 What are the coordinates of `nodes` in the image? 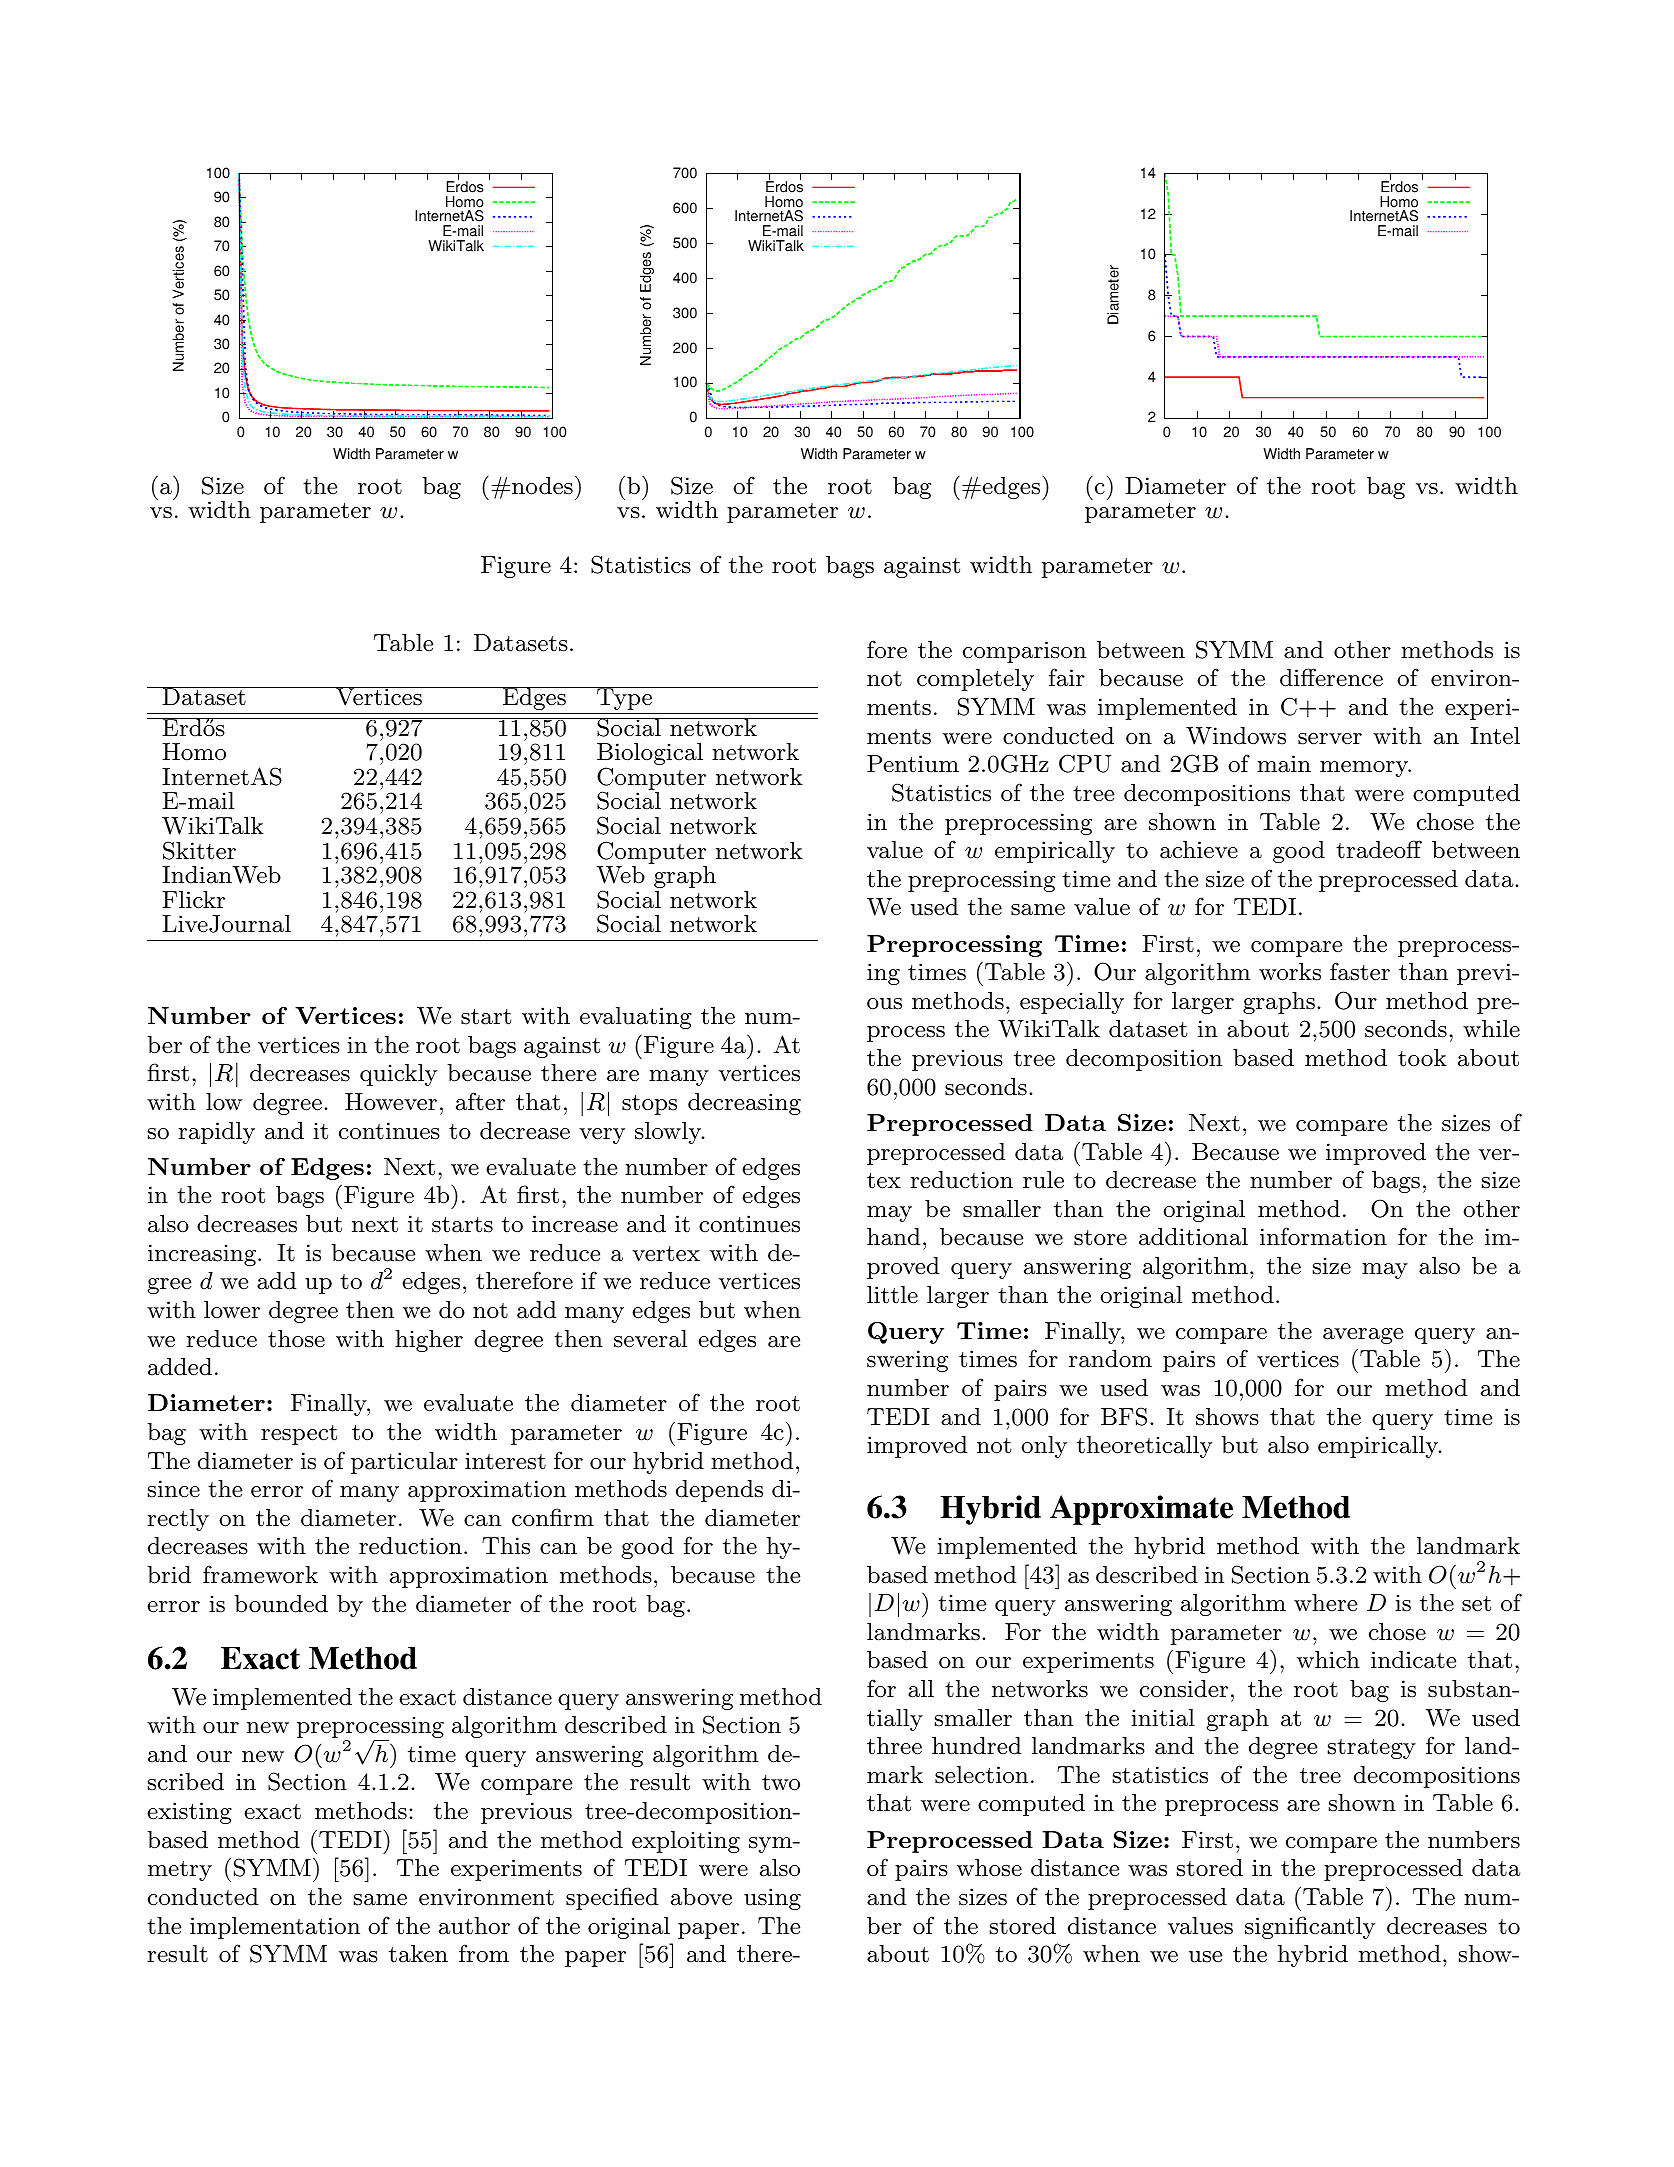 It's located at (542, 486).
